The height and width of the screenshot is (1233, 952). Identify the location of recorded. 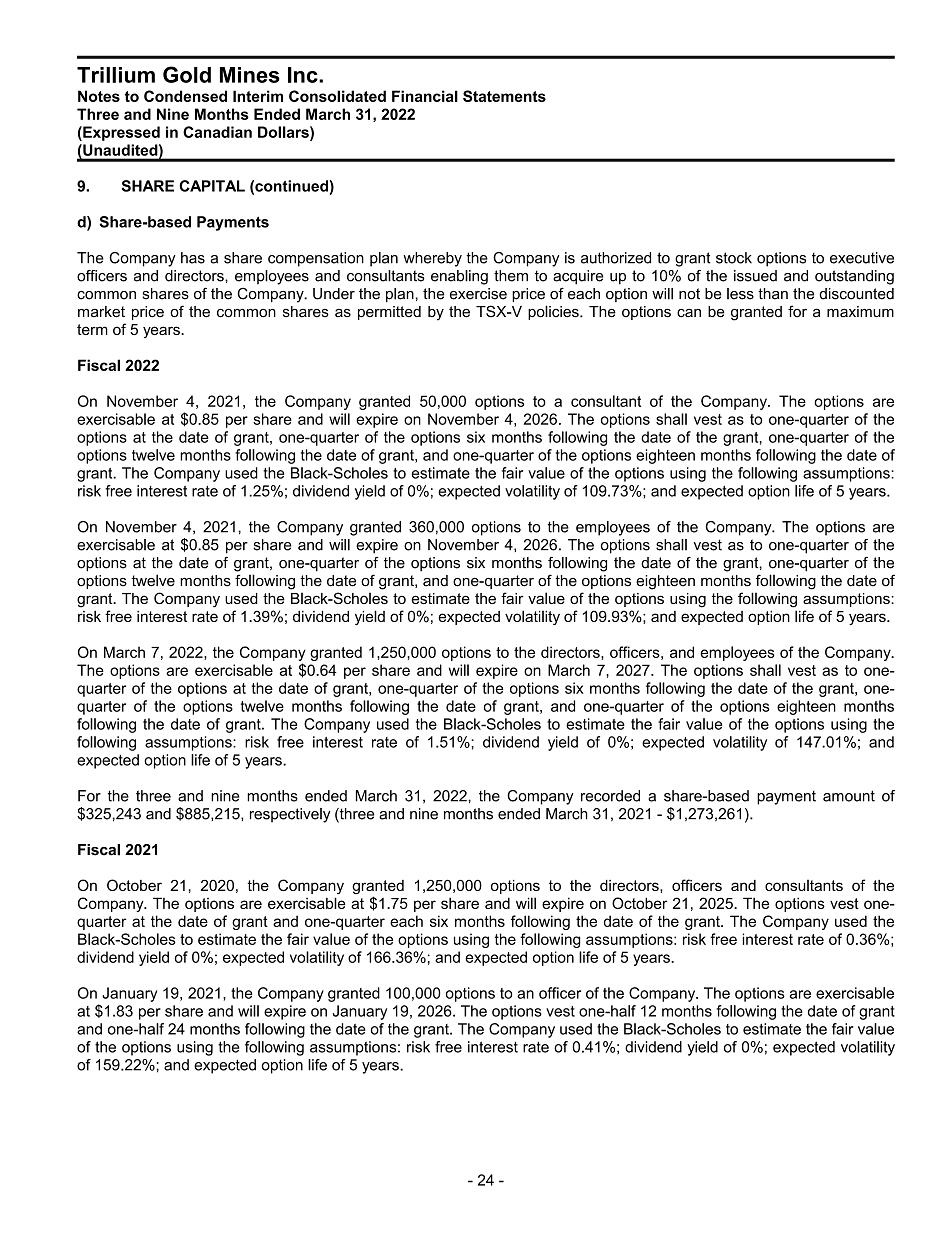
(610, 796).
